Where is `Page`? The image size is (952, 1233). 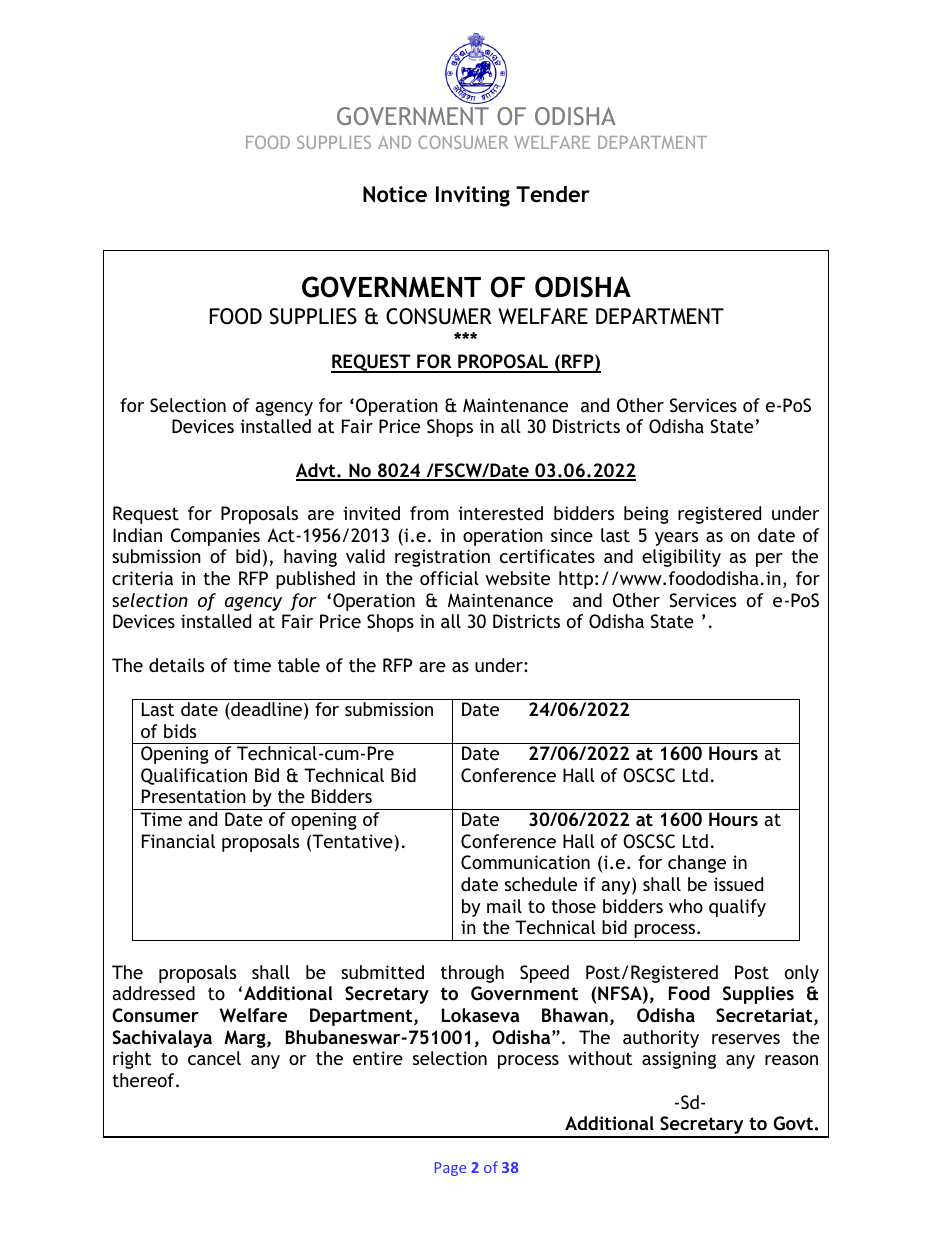 Page is located at coordinates (450, 1169).
